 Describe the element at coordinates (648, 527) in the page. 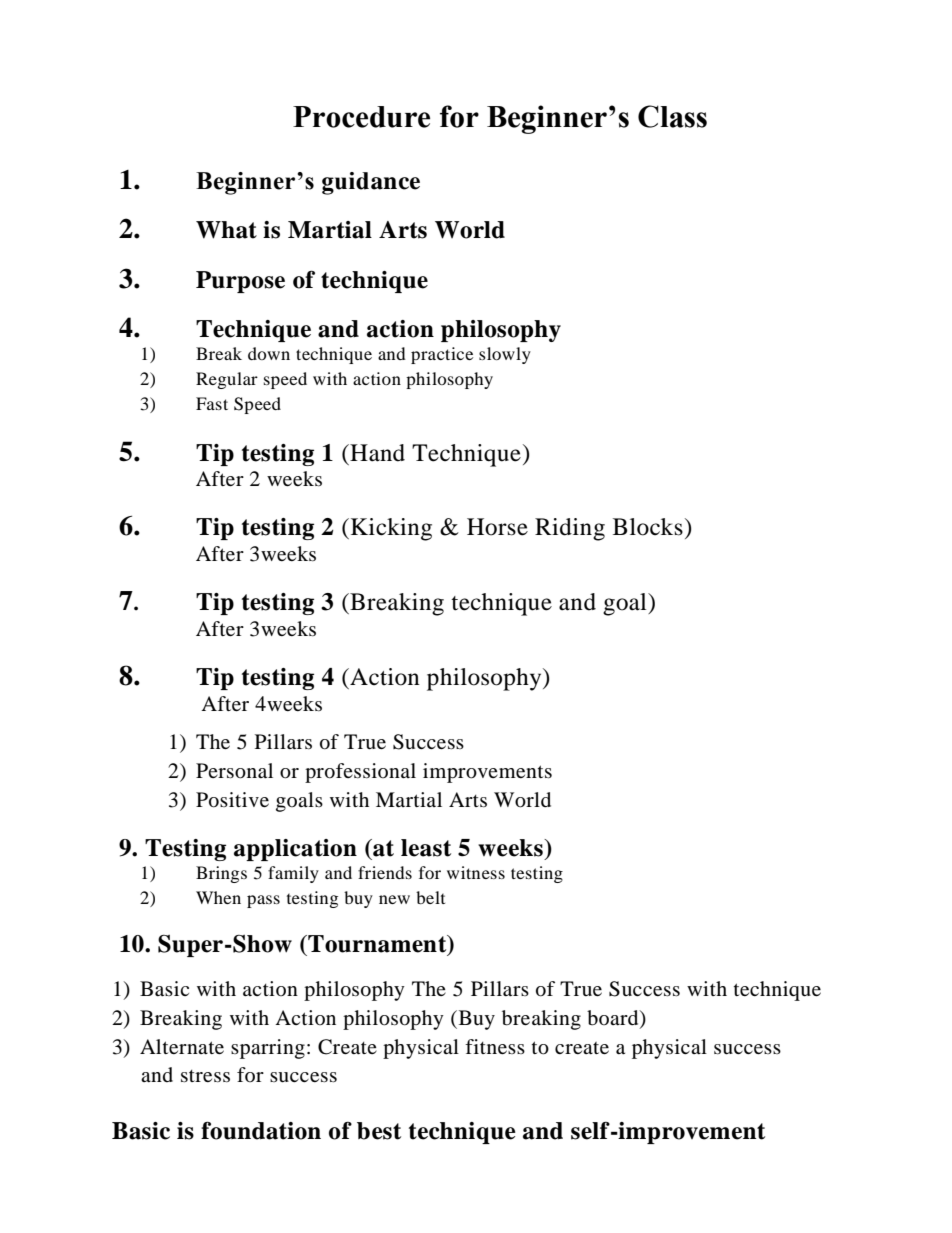

I see `Blocks` at that location.
